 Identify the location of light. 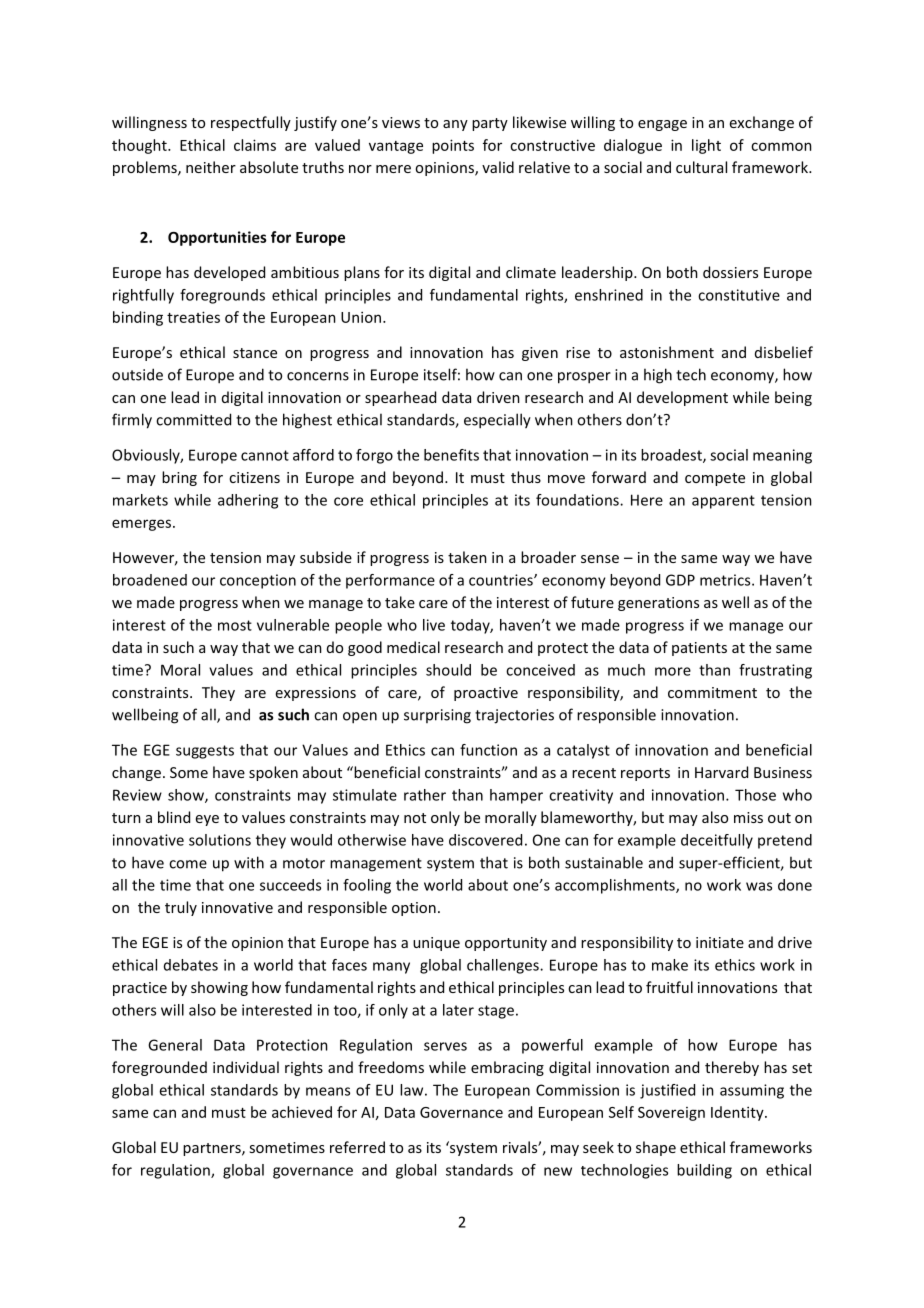
(706, 146).
